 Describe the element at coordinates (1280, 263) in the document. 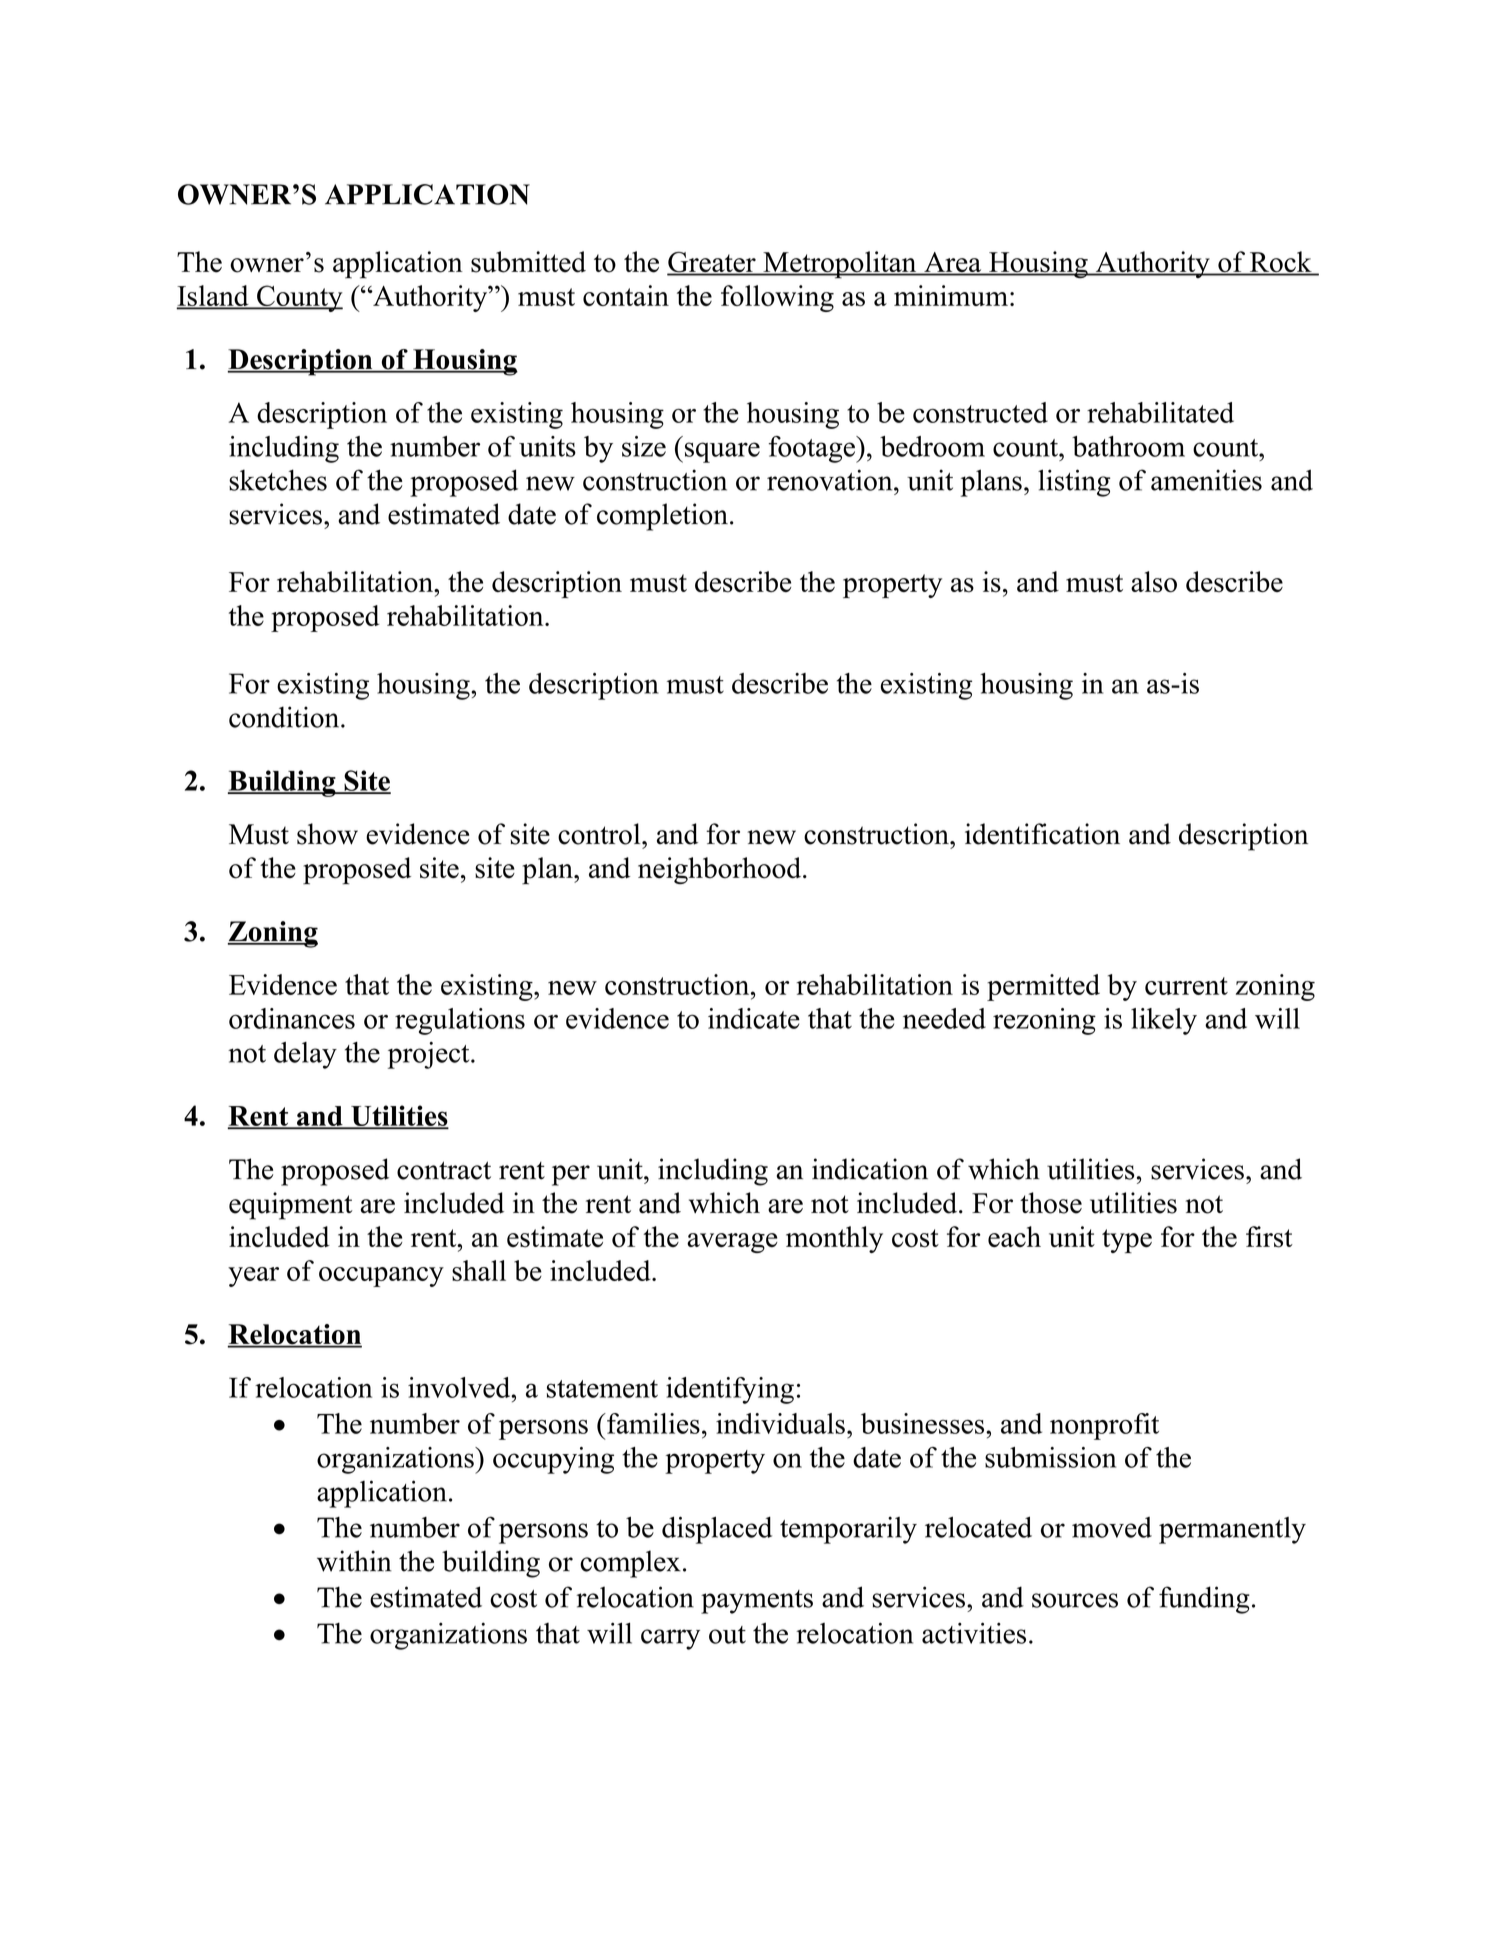

I see `Rock` at that location.
